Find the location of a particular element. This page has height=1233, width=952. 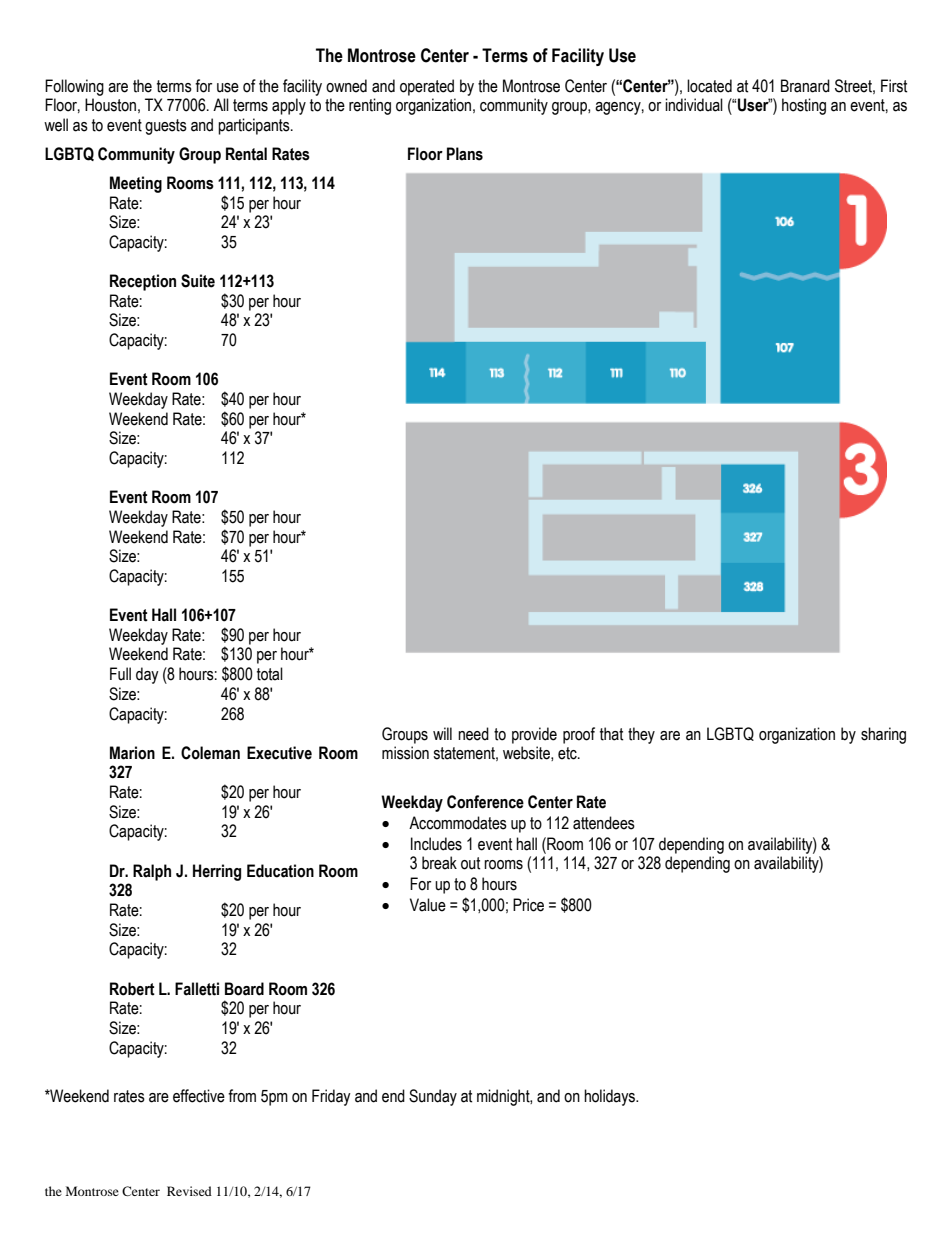

need is located at coordinates (473, 734).
